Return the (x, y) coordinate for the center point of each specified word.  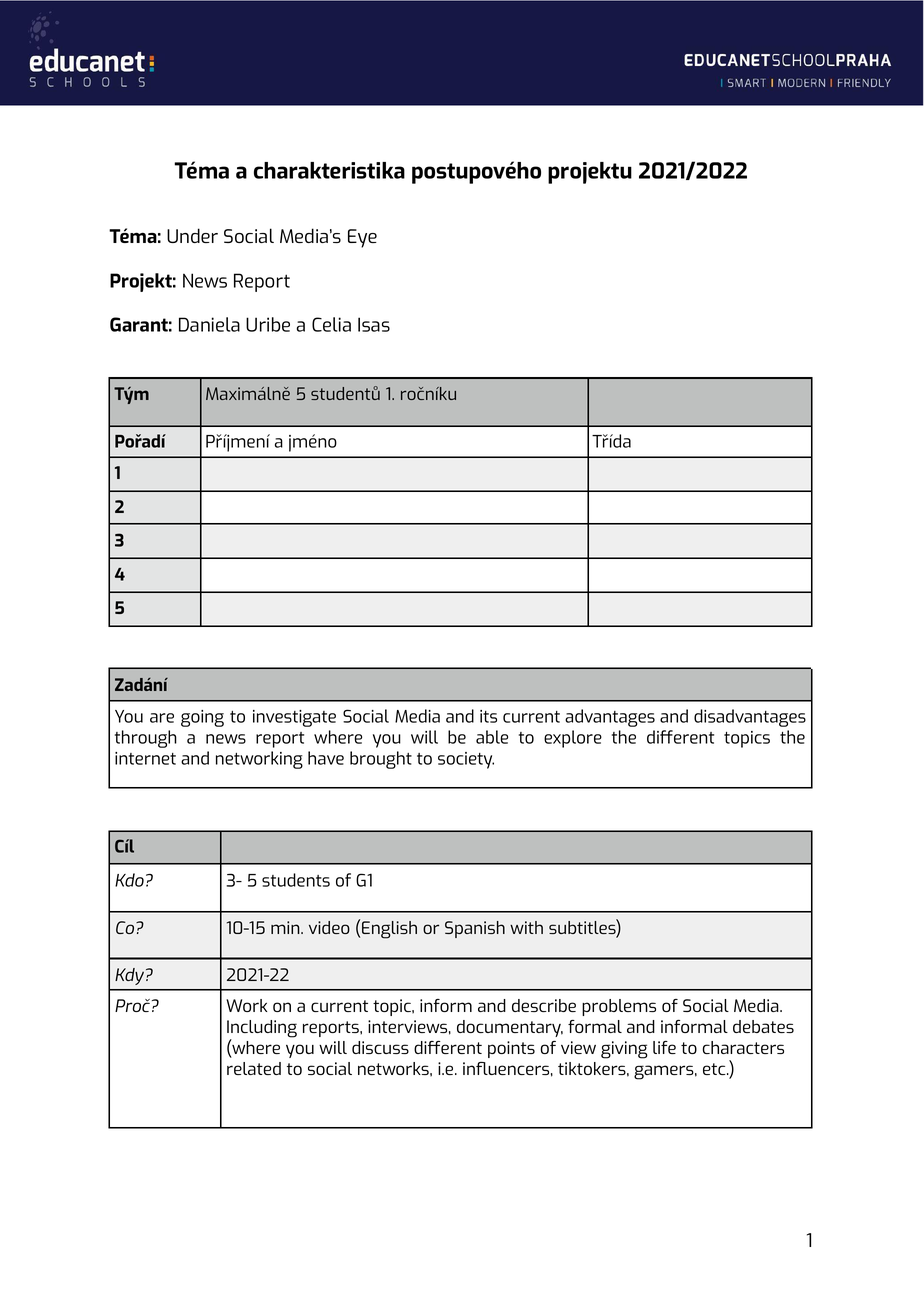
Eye (362, 238)
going (202, 718)
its (488, 716)
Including (262, 1030)
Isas (374, 324)
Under (192, 235)
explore (573, 739)
